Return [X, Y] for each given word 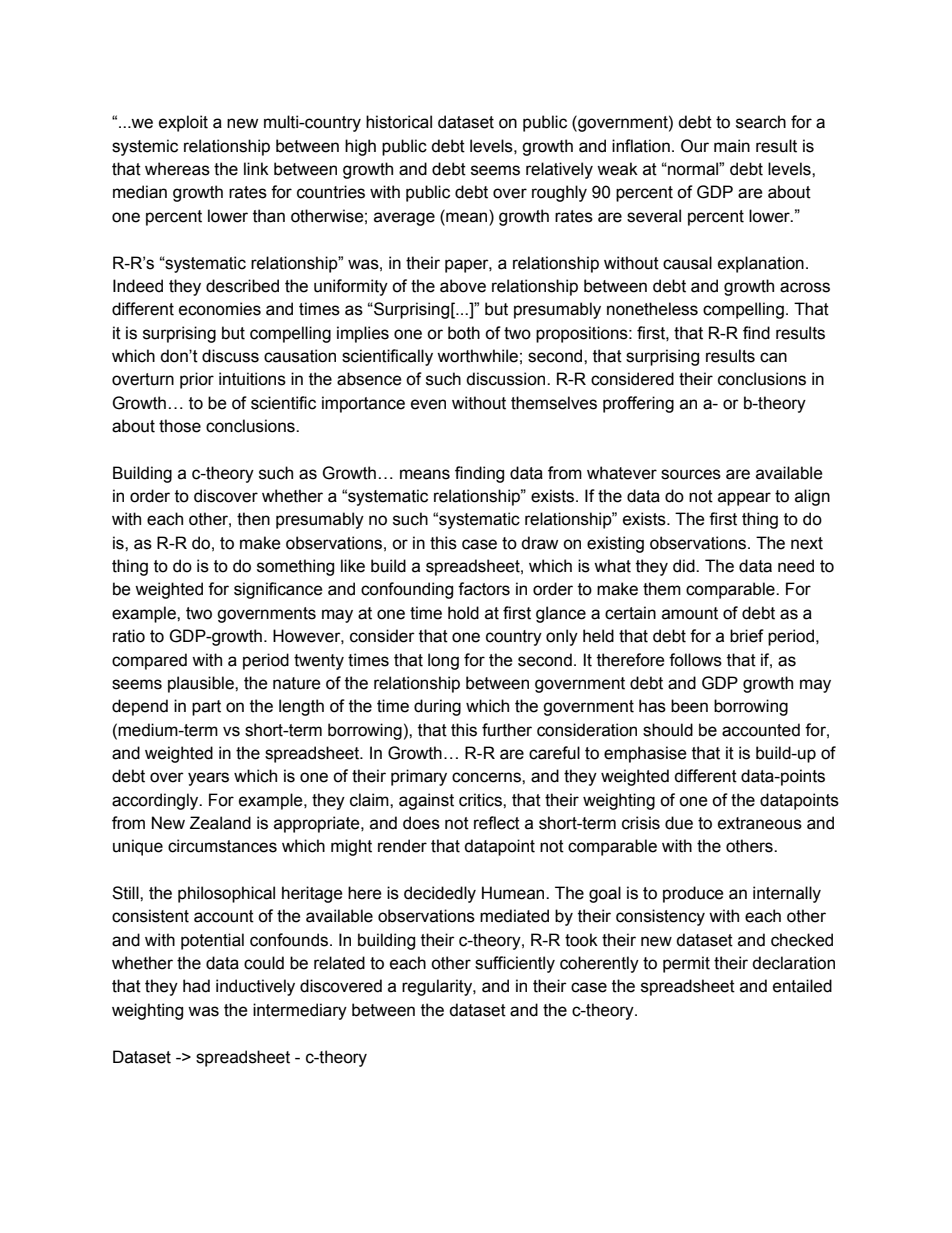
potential [212, 941]
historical [399, 122]
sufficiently [515, 964]
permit [686, 964]
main [732, 146]
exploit [183, 123]
